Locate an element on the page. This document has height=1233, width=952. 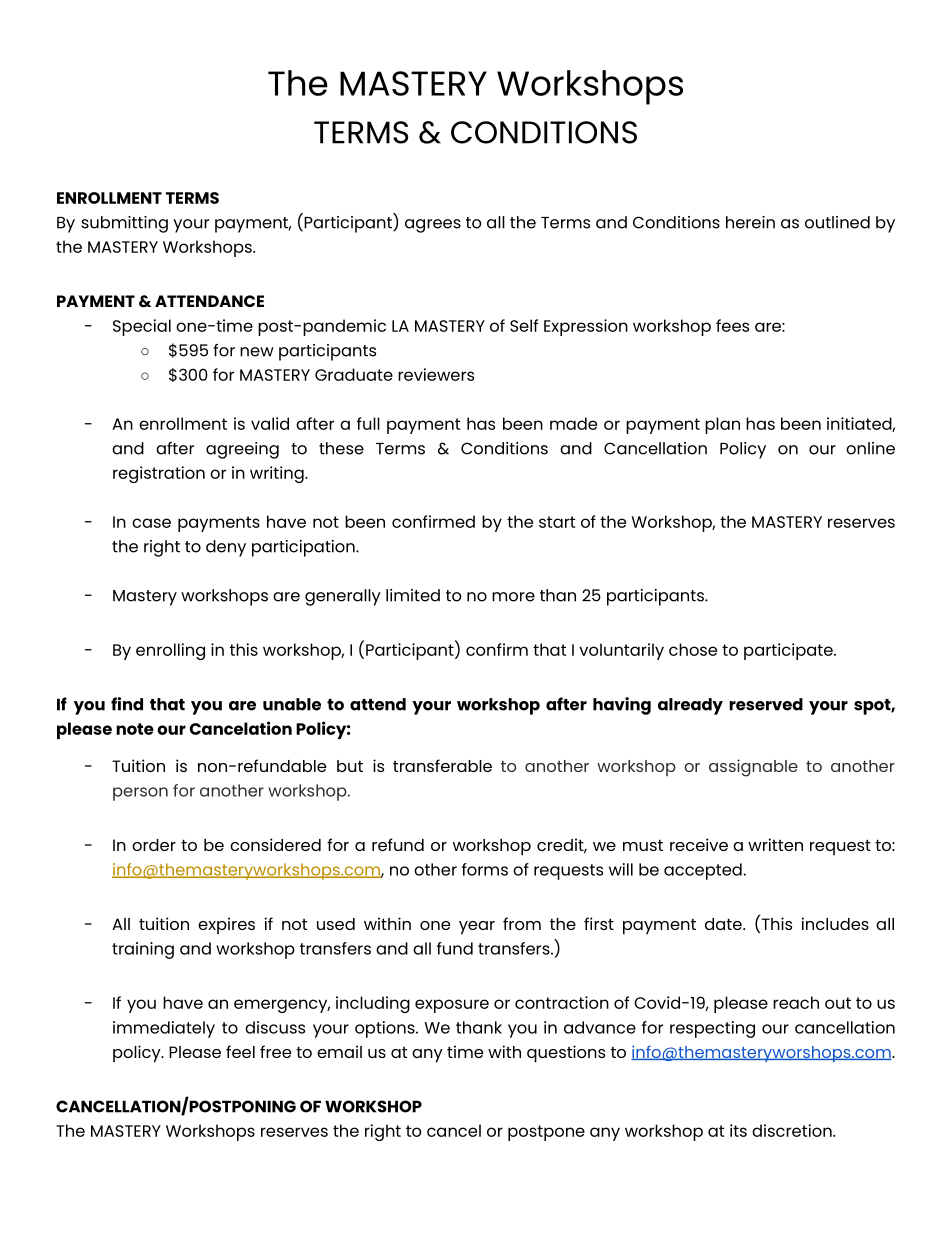
agreeing is located at coordinates (242, 450).
